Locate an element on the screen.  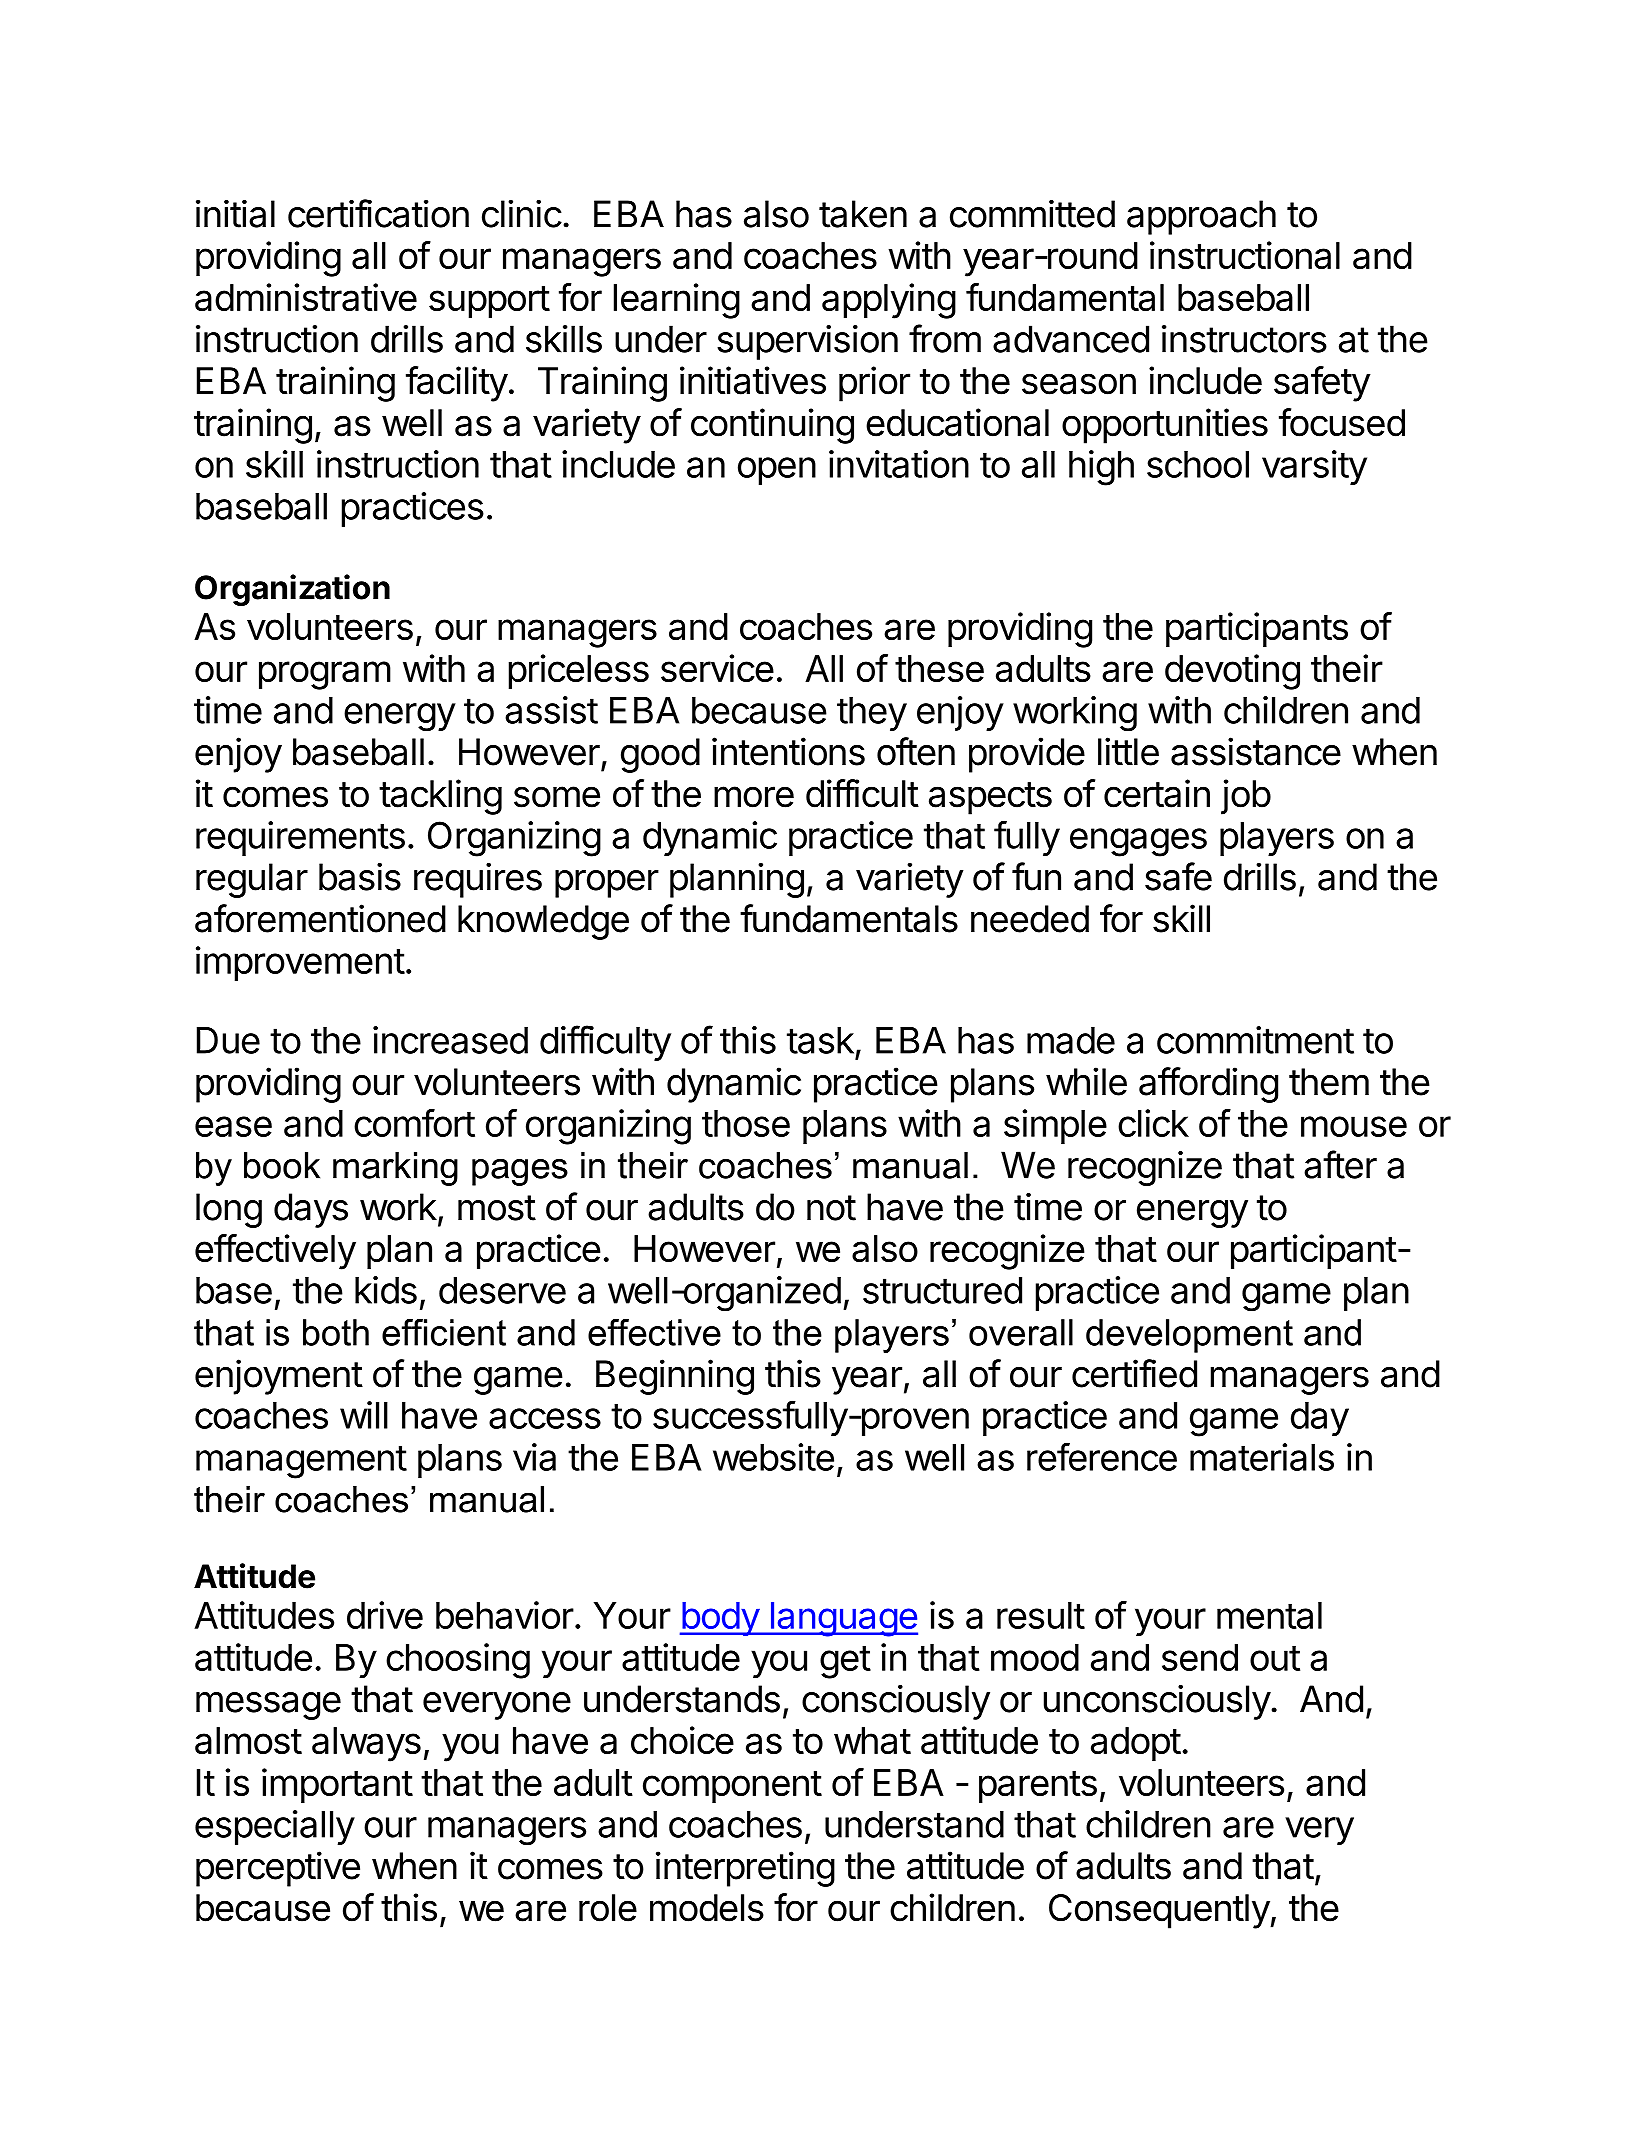
materials is located at coordinates (1262, 1457).
